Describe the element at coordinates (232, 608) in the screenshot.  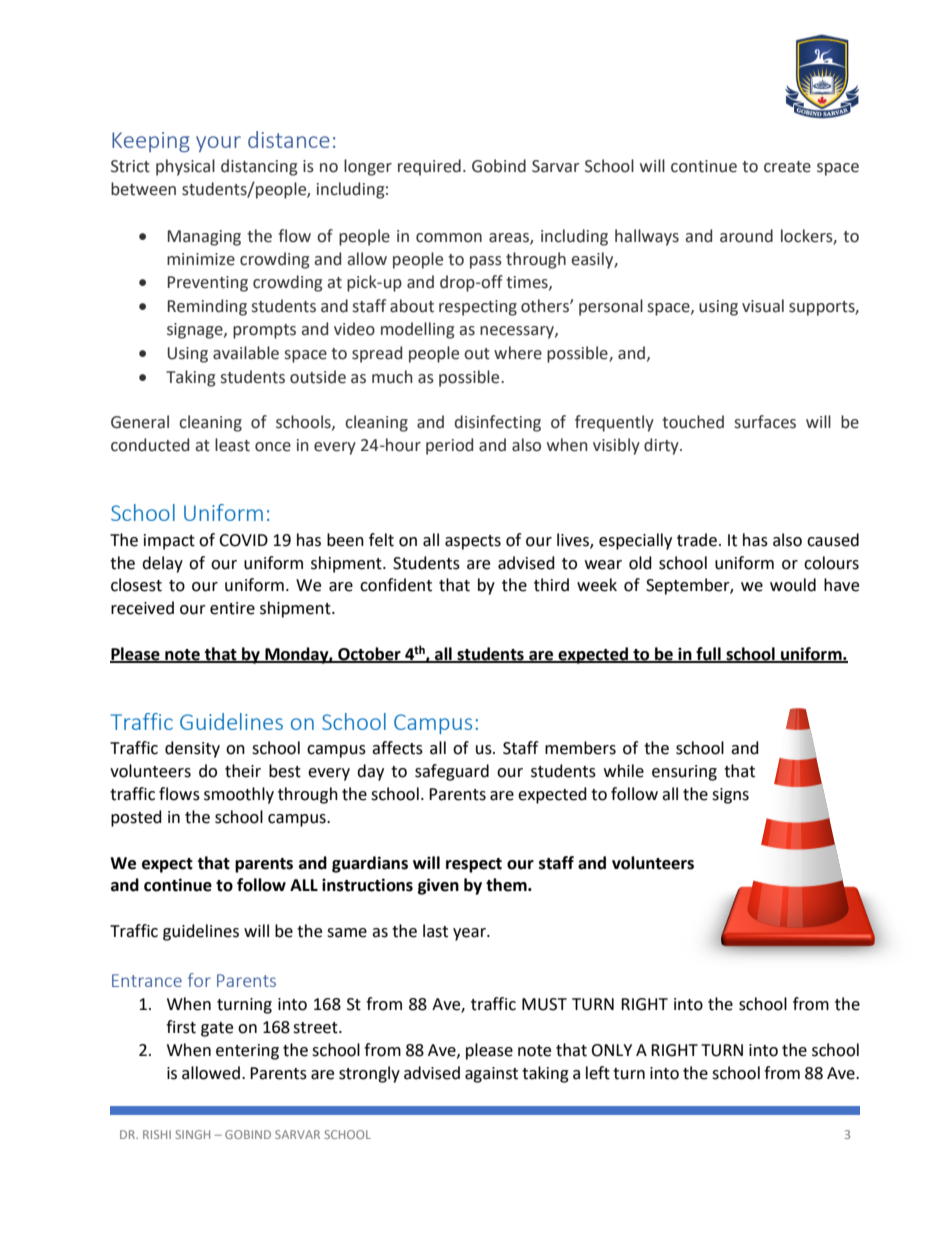
I see `entire` at that location.
